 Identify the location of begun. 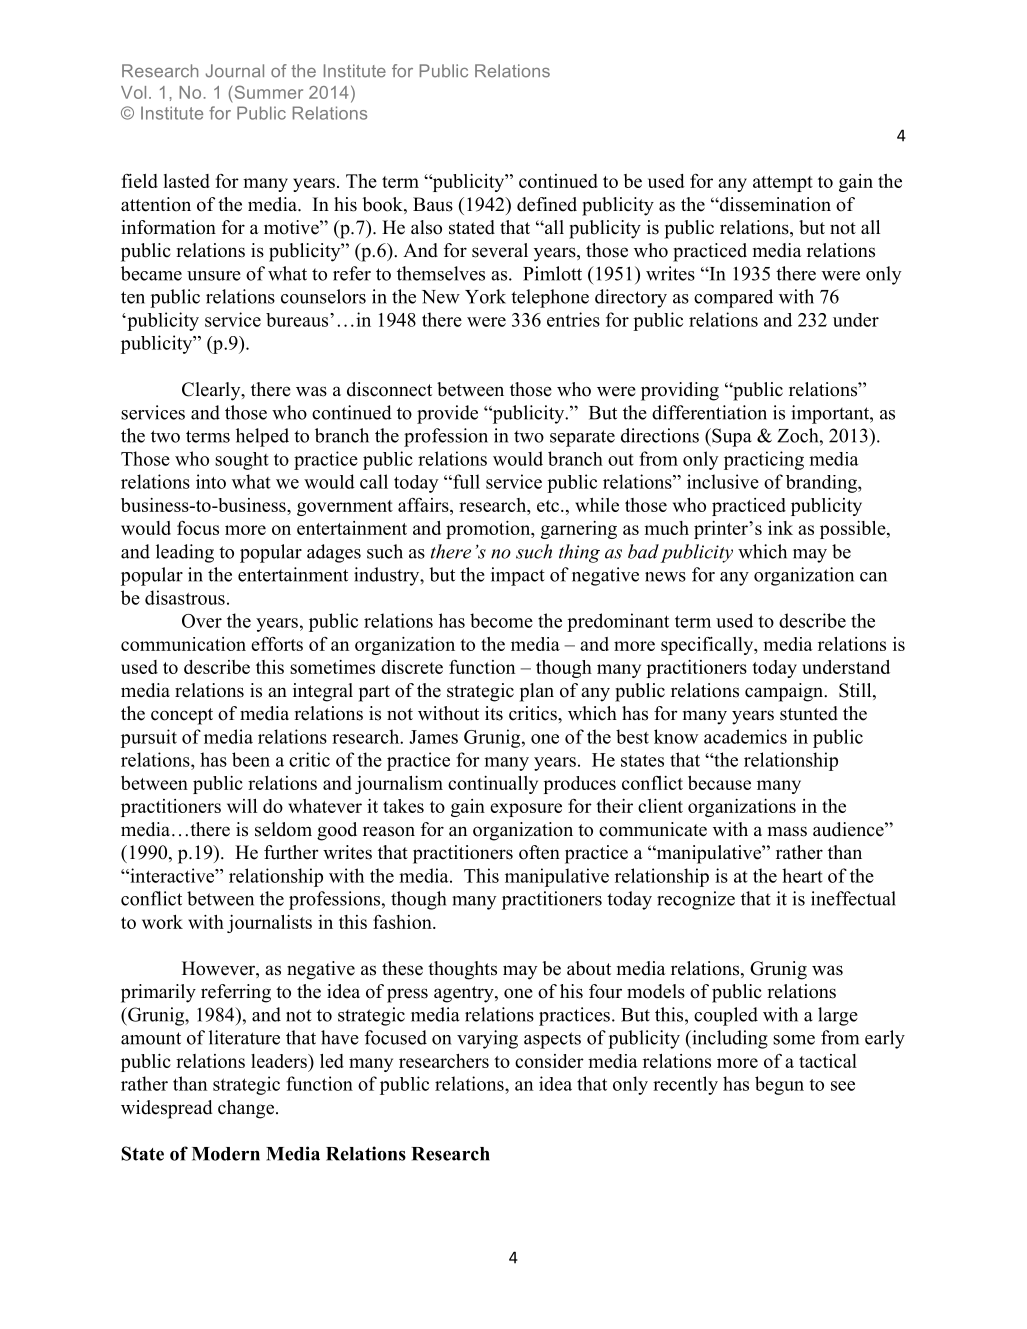
(779, 1085).
